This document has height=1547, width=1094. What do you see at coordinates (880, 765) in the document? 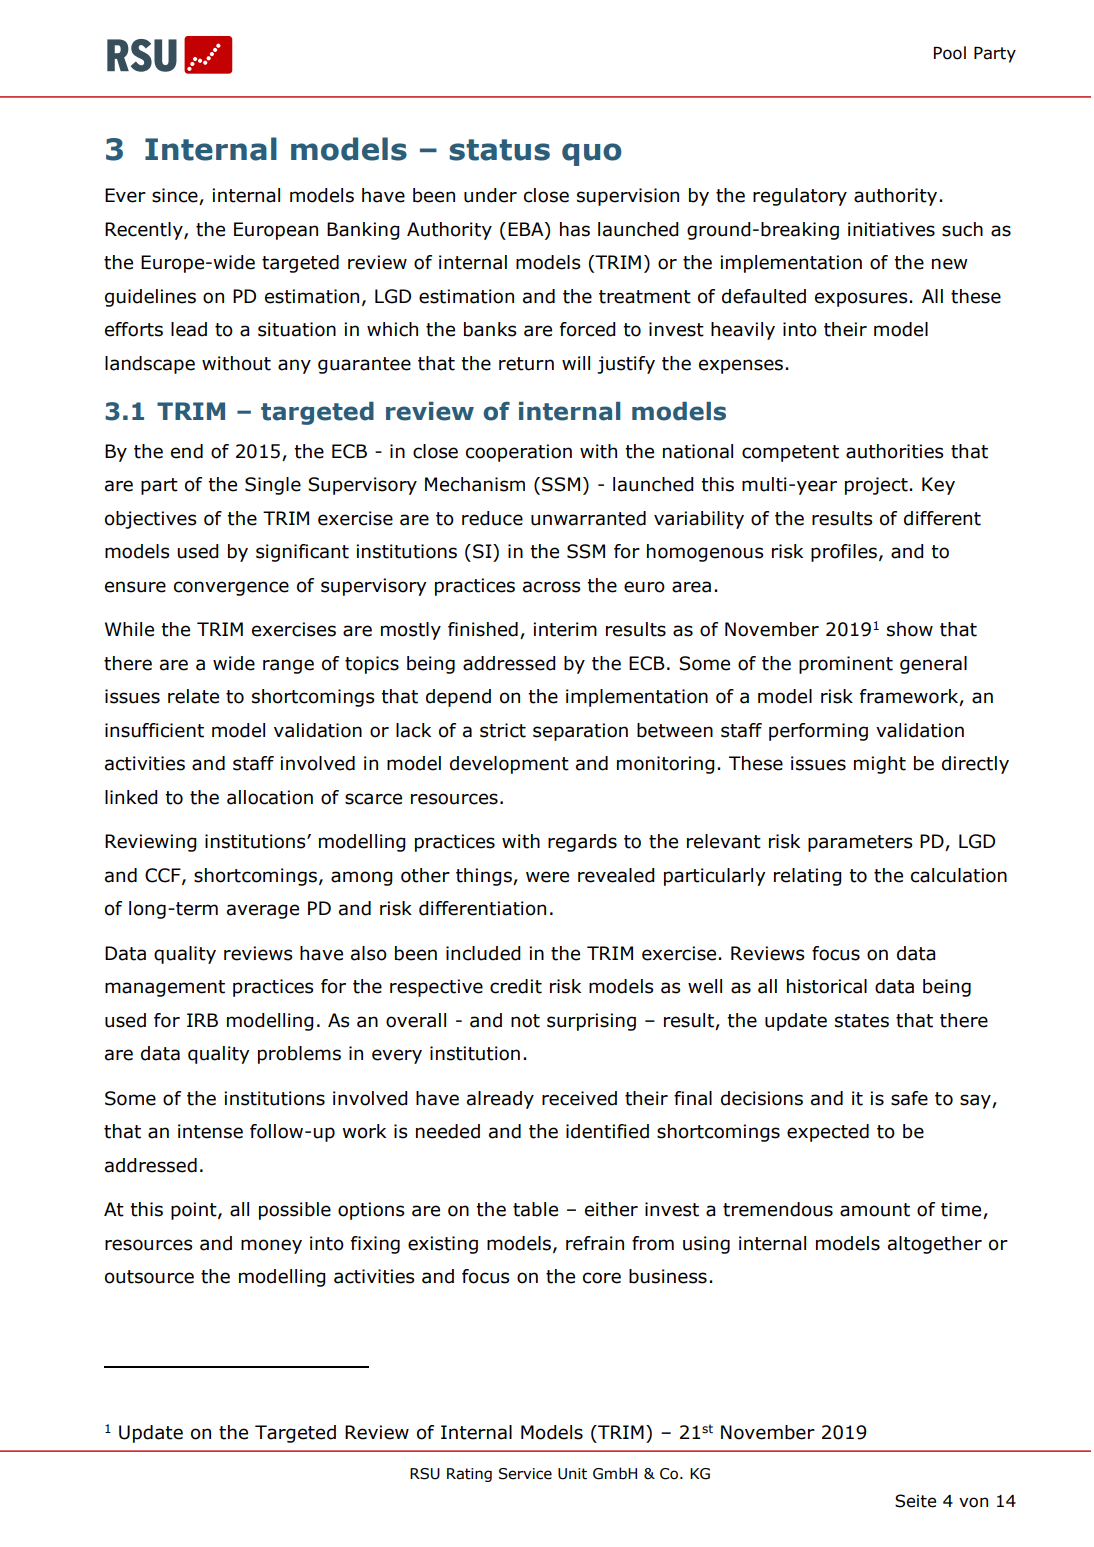
I see `might` at bounding box center [880, 765].
